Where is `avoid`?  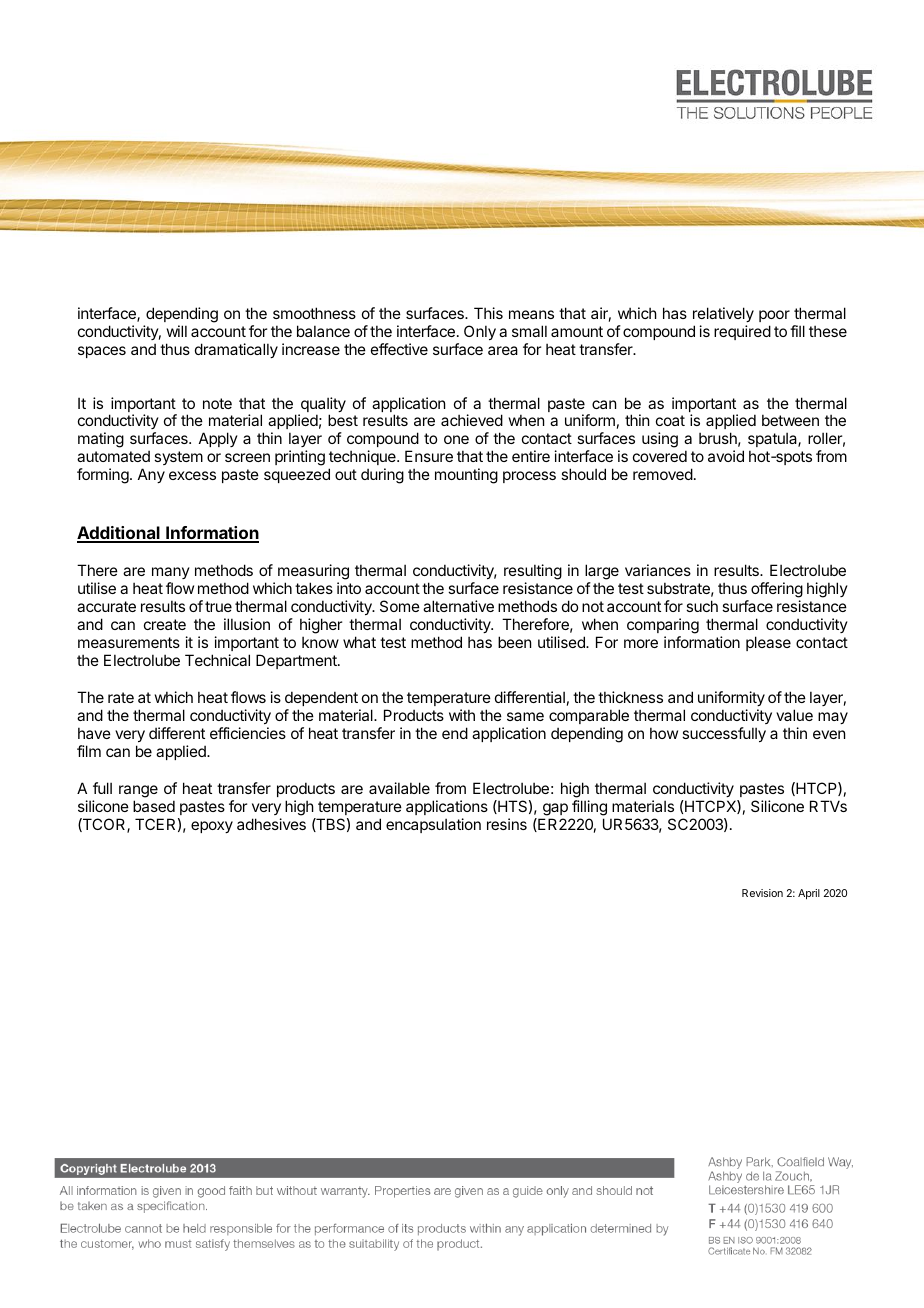
avoid is located at coordinates (726, 456).
